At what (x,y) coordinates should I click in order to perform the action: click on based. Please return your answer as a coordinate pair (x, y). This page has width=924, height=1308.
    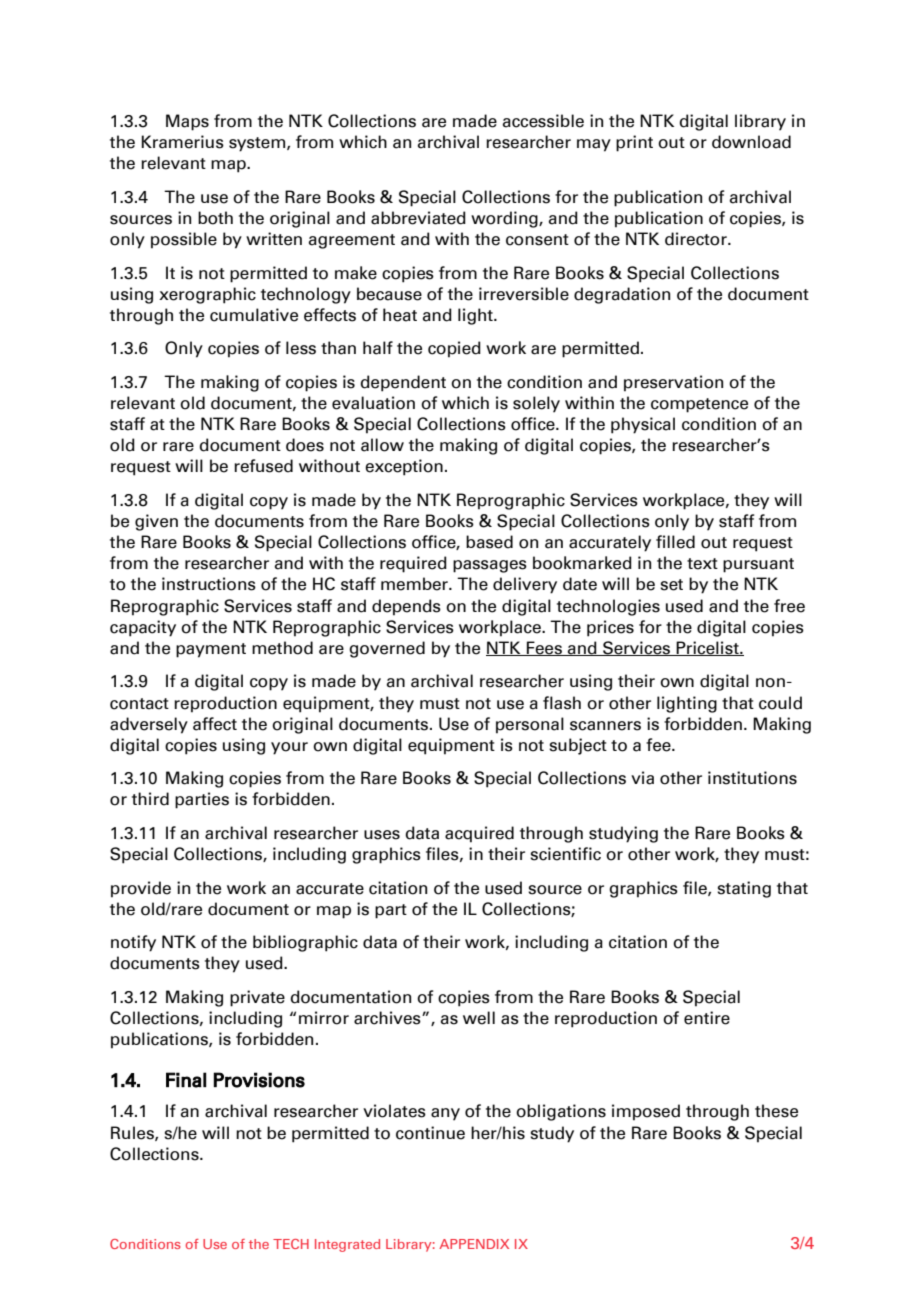
    Looking at the image, I should click on (489, 542).
